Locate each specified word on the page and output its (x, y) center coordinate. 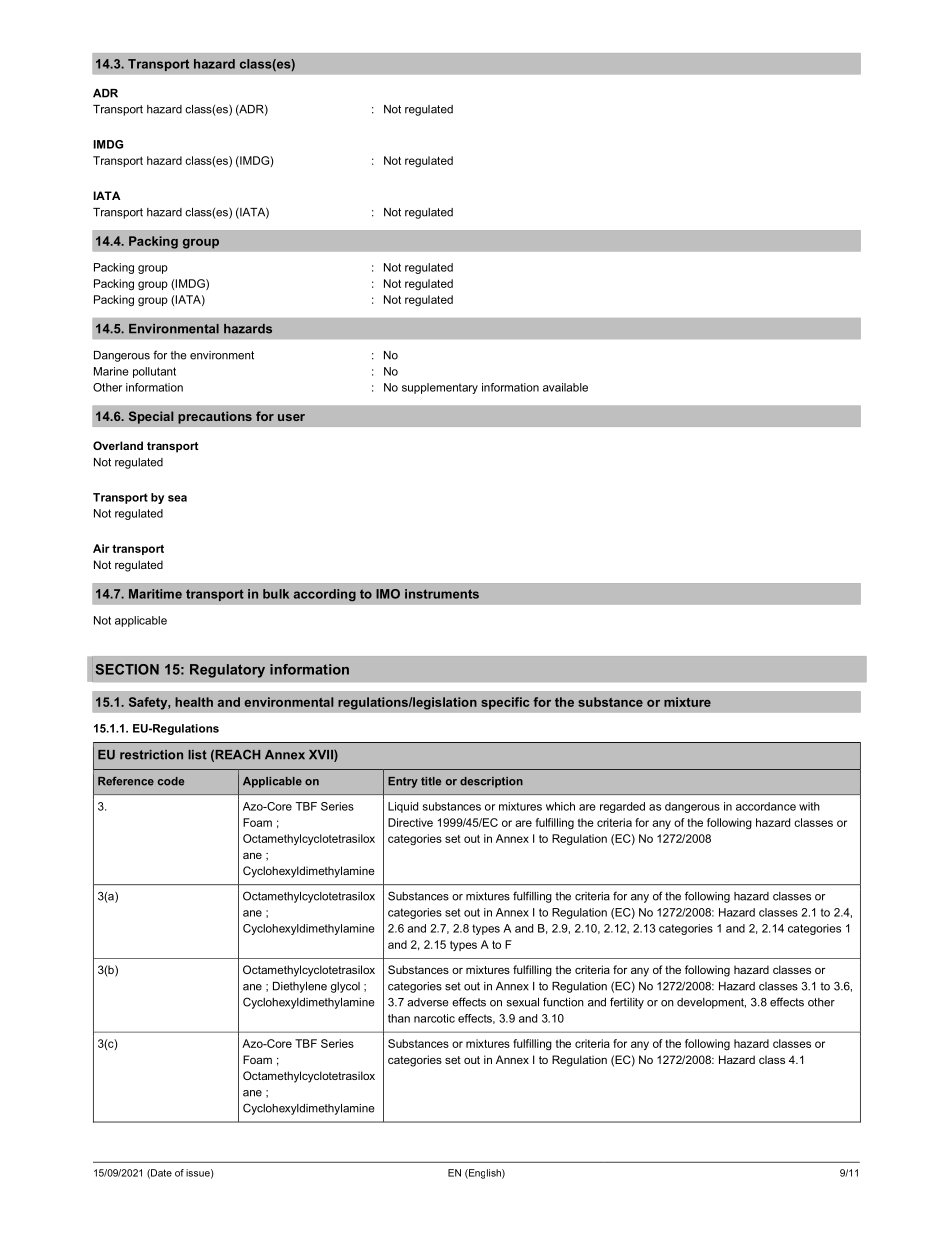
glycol (345, 987)
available (565, 387)
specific (505, 703)
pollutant (154, 372)
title (431, 781)
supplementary (440, 388)
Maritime (155, 594)
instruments (442, 594)
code (171, 781)
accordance (766, 806)
